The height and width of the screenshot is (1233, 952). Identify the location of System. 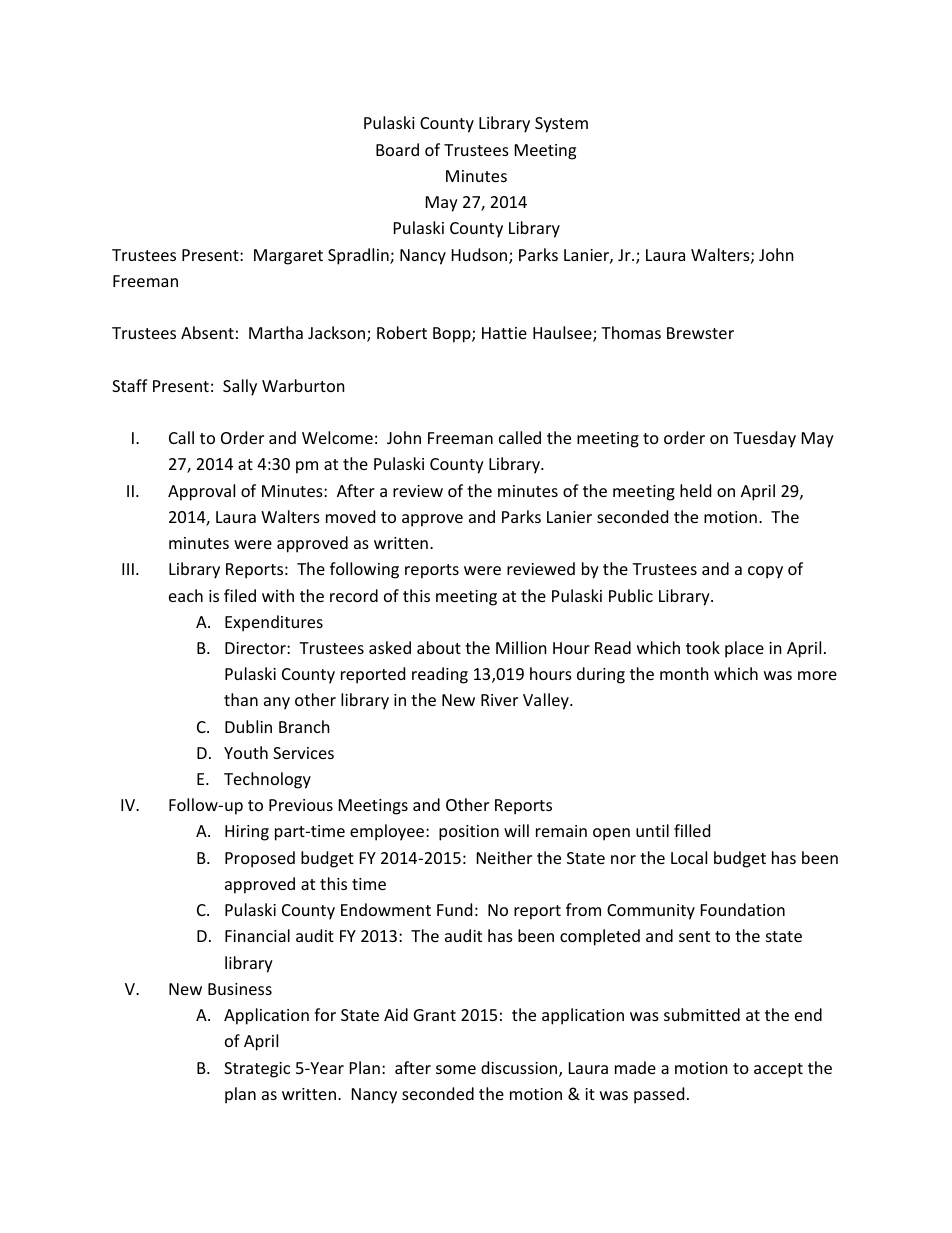
(561, 125).
